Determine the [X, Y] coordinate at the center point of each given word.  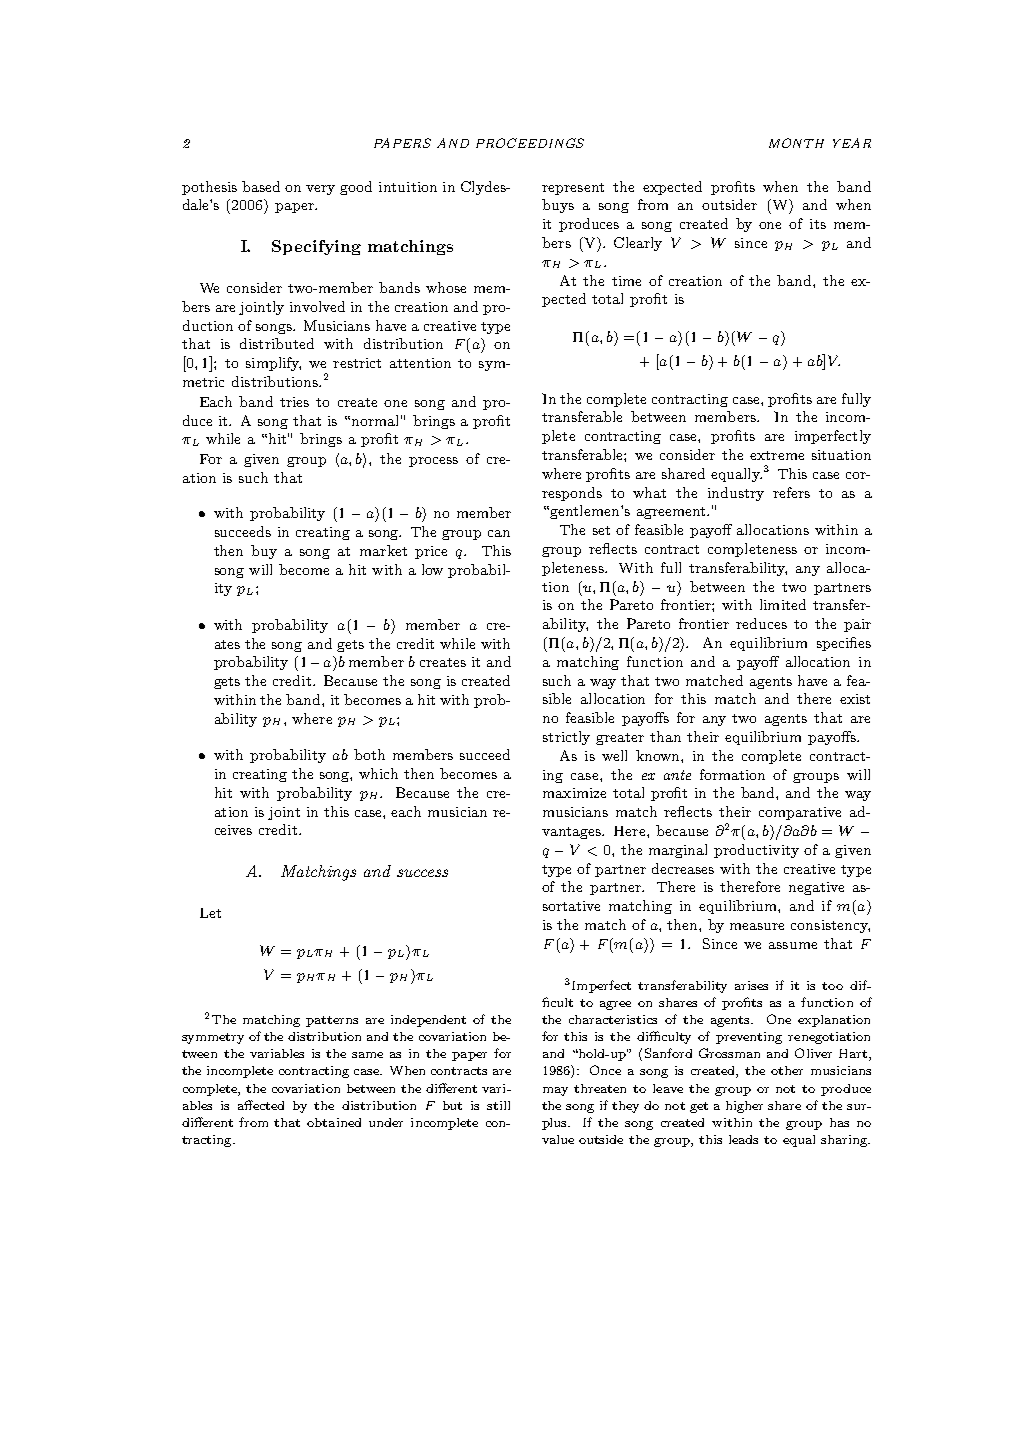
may [555, 1091]
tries [294, 402]
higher [744, 1107]
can [499, 533]
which [378, 773]
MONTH [796, 143]
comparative [800, 813]
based [261, 186]
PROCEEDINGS [530, 143]
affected [261, 1105]
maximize [574, 793]
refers [791, 492]
